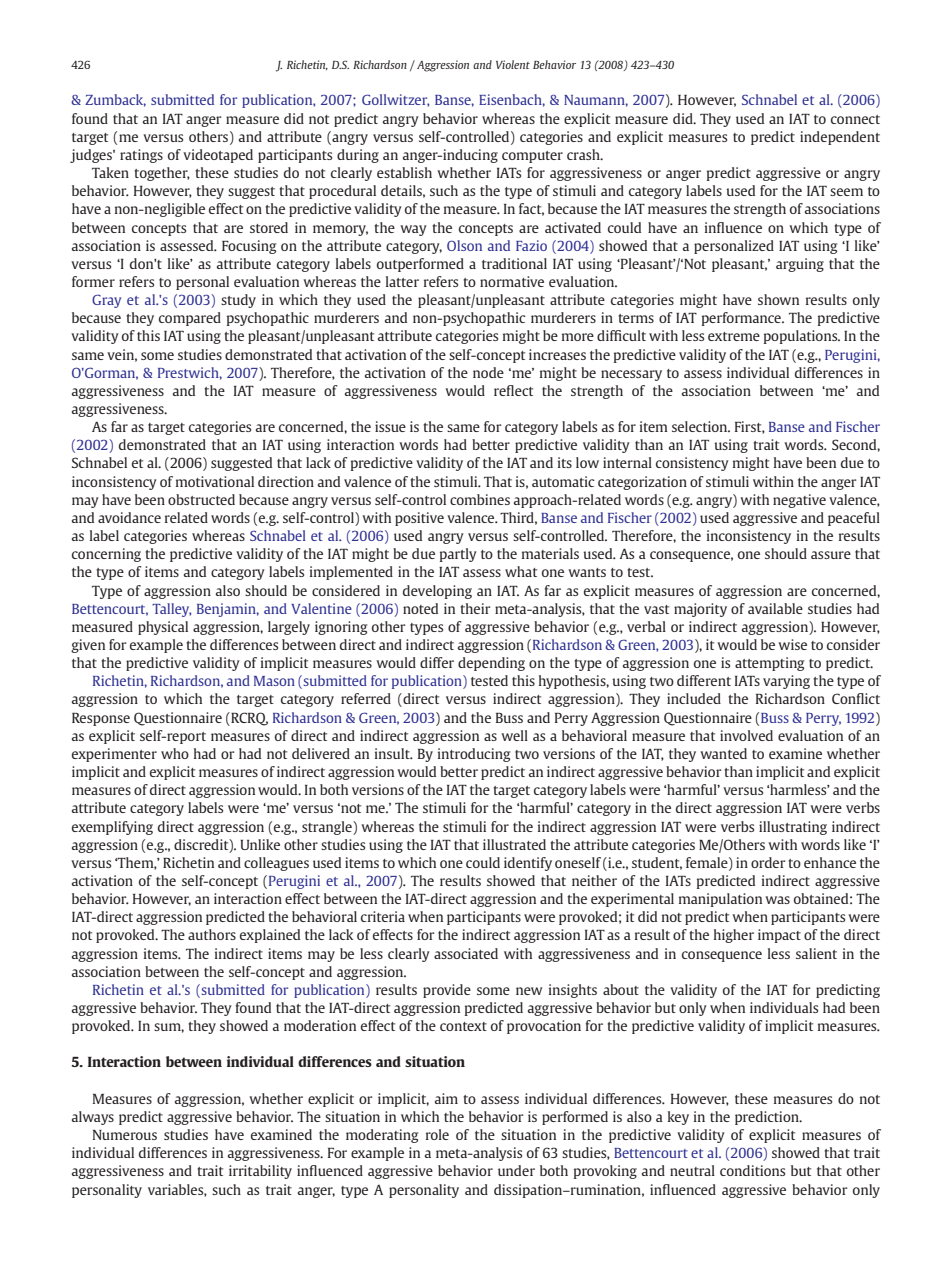 The height and width of the image is (1288, 944). I want to click on Violent, so click(513, 64).
